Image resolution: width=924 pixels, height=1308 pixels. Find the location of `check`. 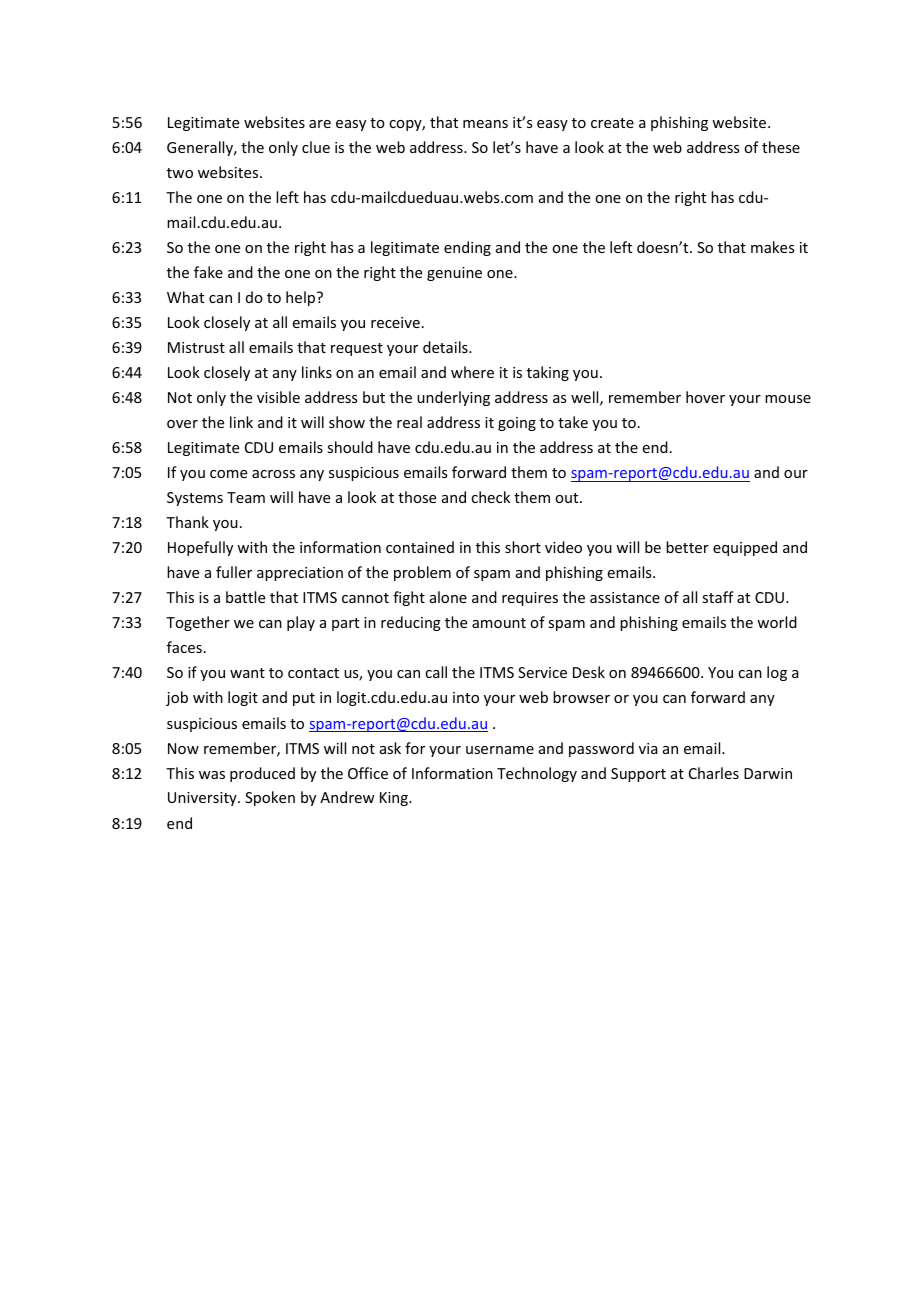

check is located at coordinates (490, 497).
